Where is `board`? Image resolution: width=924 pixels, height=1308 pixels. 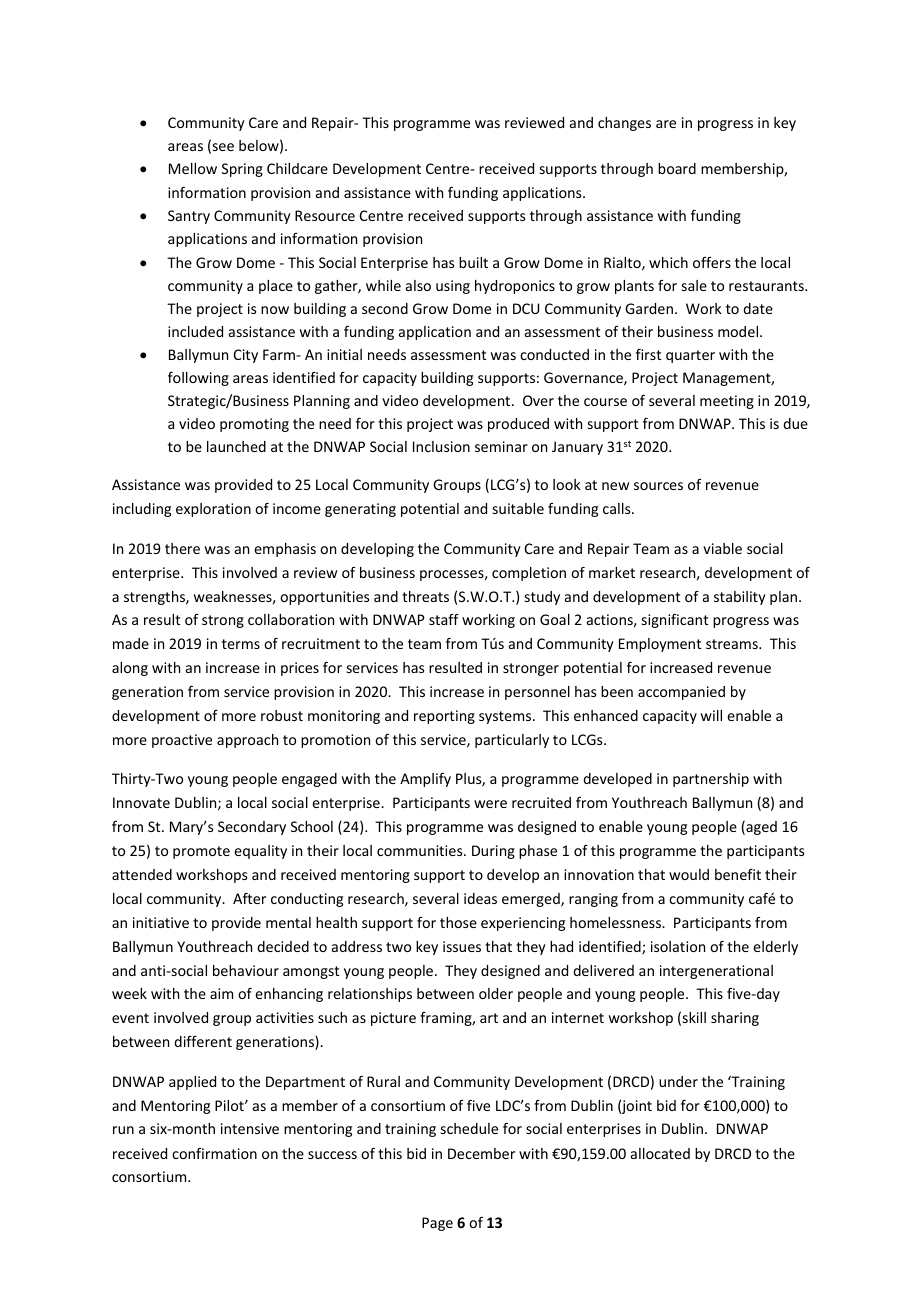 board is located at coordinates (677, 168).
